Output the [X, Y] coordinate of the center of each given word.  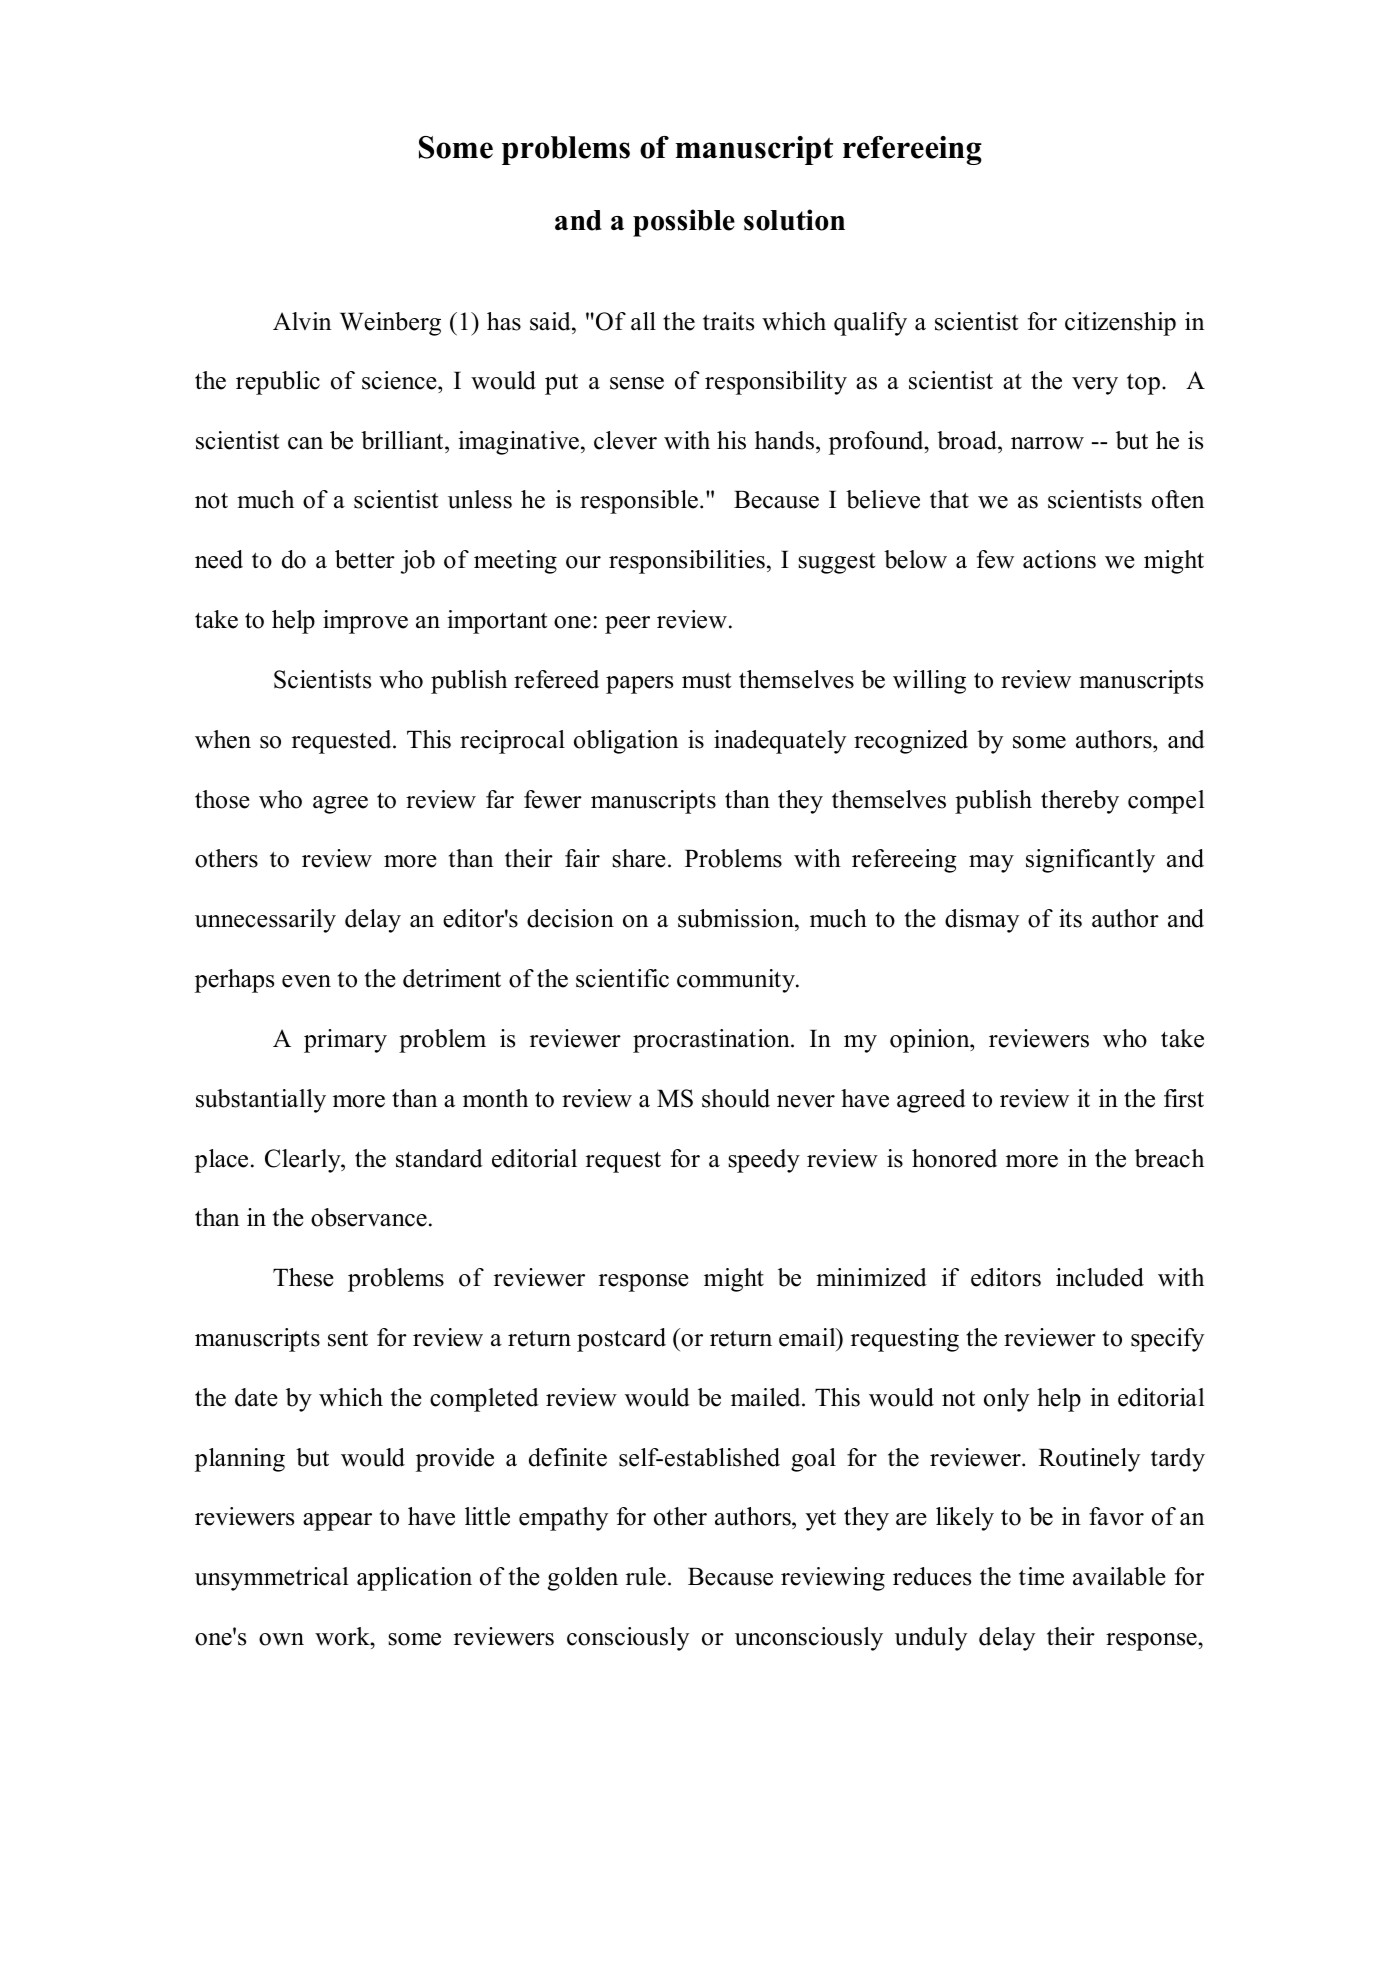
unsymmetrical [272, 1579]
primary [345, 1041]
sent [348, 1339]
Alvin [302, 321]
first [1184, 1098]
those [222, 799]
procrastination [712, 1041]
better [365, 559]
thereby [1080, 802]
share [639, 858]
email [808, 1337]
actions [1059, 559]
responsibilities [687, 562]
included [1100, 1277]
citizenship [1120, 324]
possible [684, 223]
